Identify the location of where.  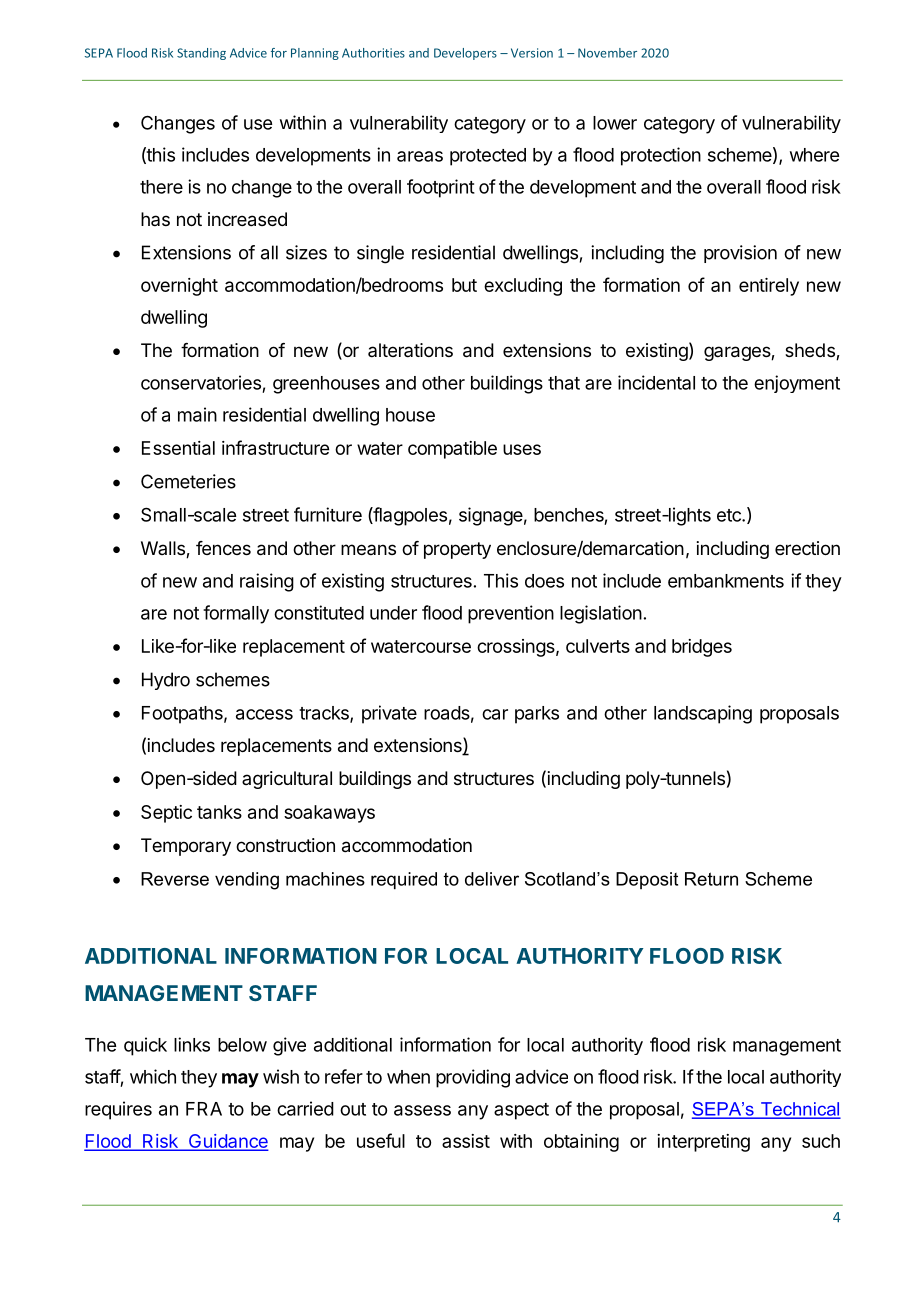
(814, 155).
